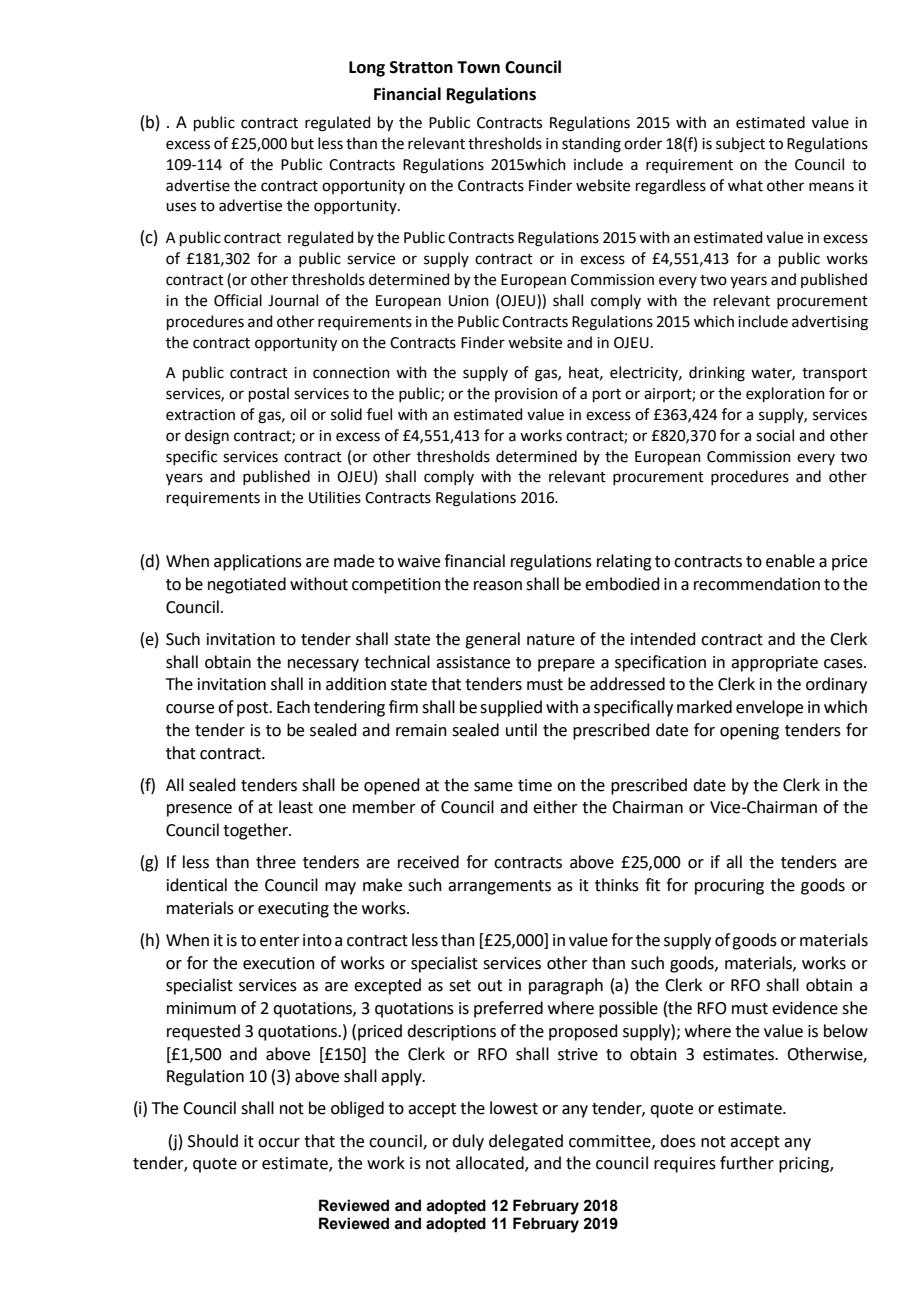 The height and width of the screenshot is (1308, 924). What do you see at coordinates (757, 584) in the screenshot?
I see `recommendation` at bounding box center [757, 584].
